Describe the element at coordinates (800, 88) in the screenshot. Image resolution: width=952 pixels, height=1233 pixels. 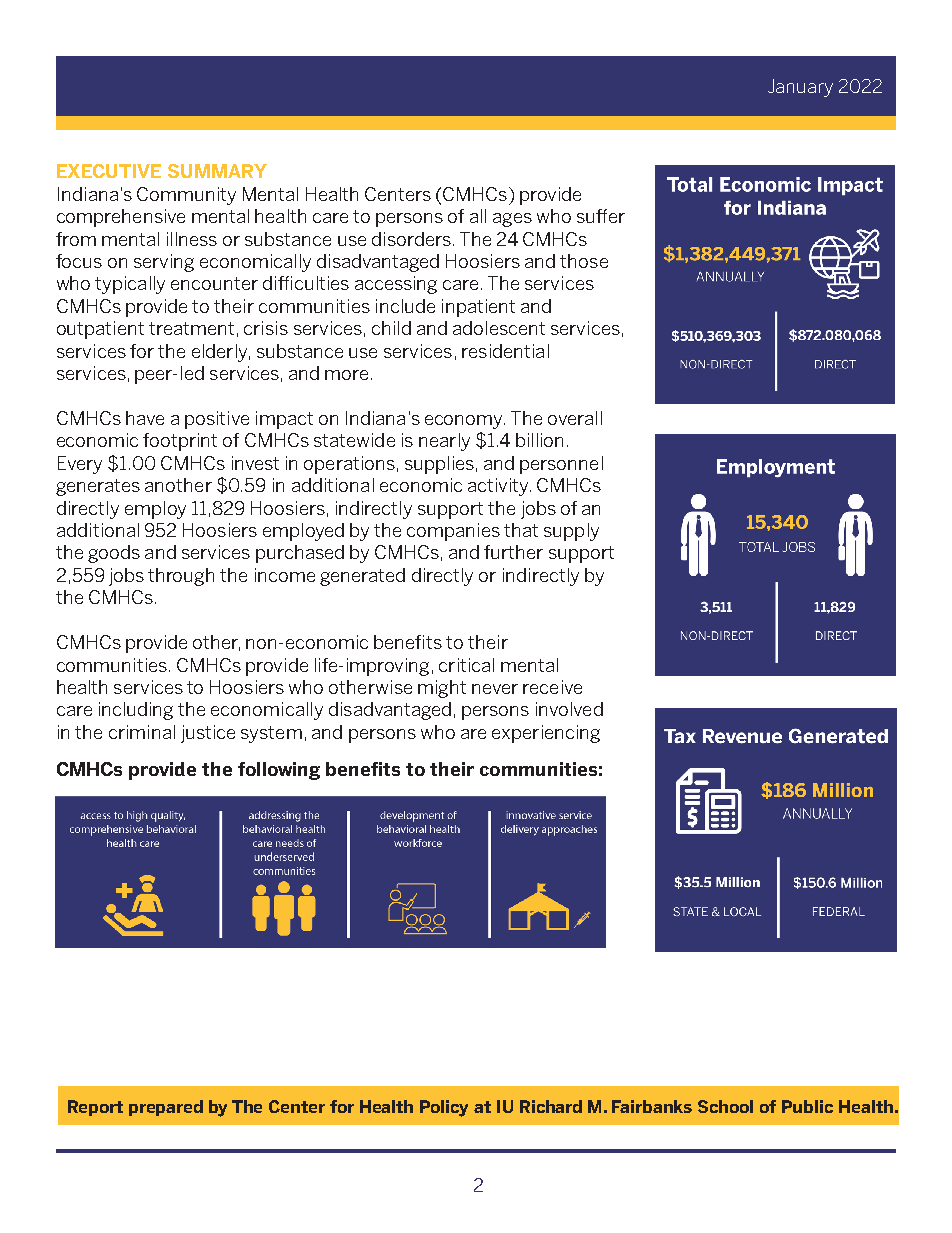
I see `January` at that location.
